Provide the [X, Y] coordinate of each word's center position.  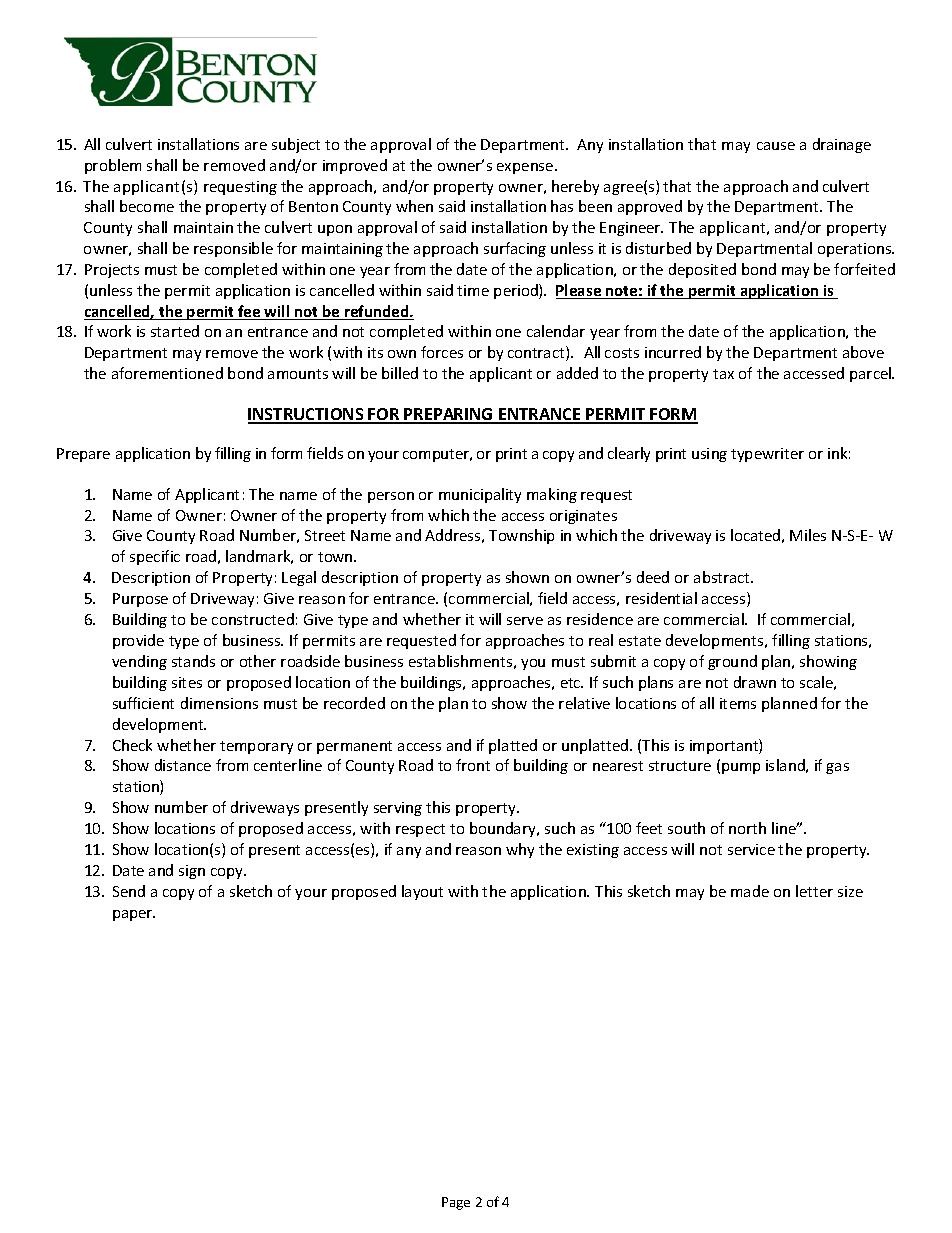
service [751, 849]
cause [776, 146]
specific [155, 557]
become [147, 206]
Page [456, 1203]
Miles [808, 535]
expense [526, 168]
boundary [504, 829]
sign [192, 872]
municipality [480, 495]
